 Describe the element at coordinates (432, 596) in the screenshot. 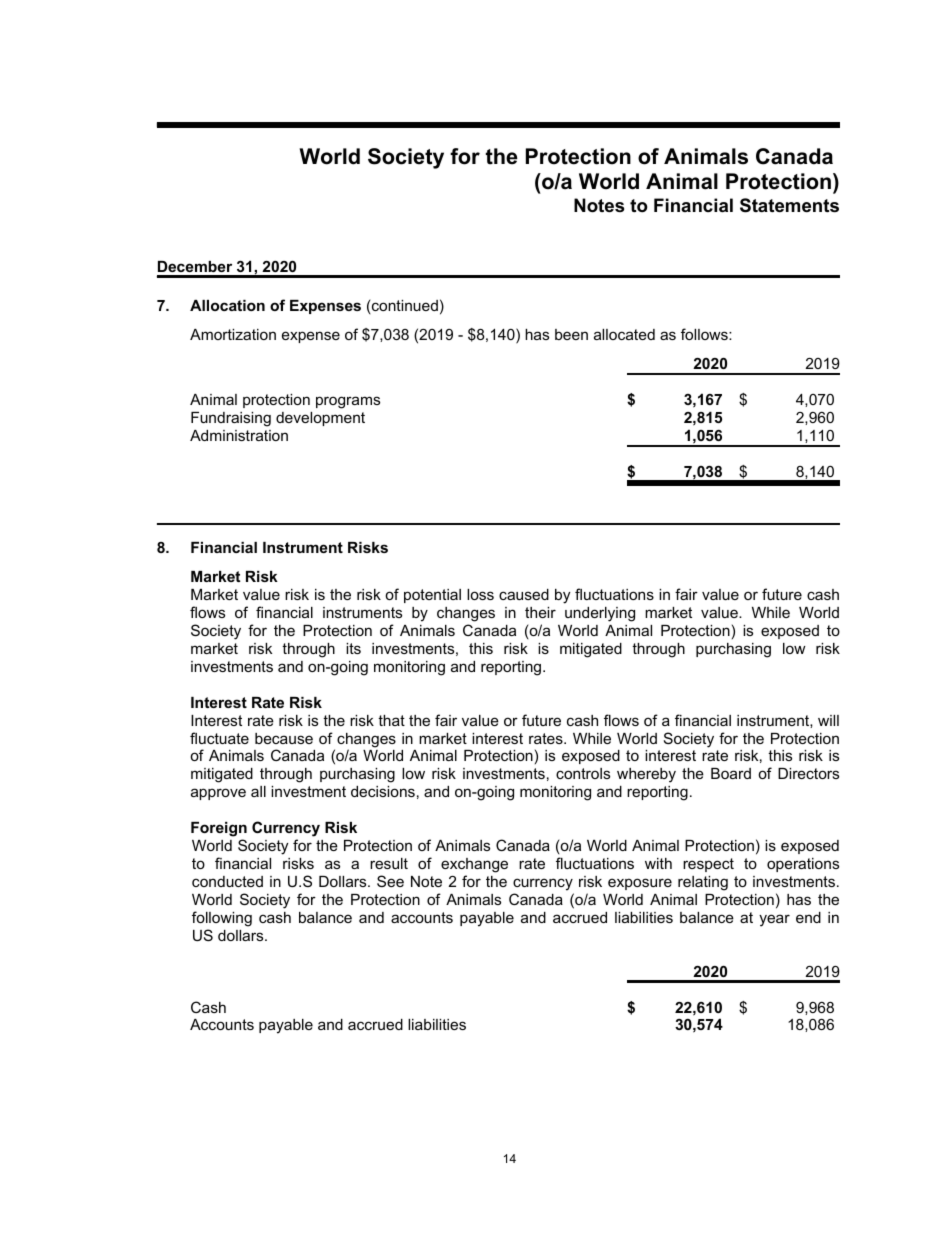

I see `potential` at that location.
